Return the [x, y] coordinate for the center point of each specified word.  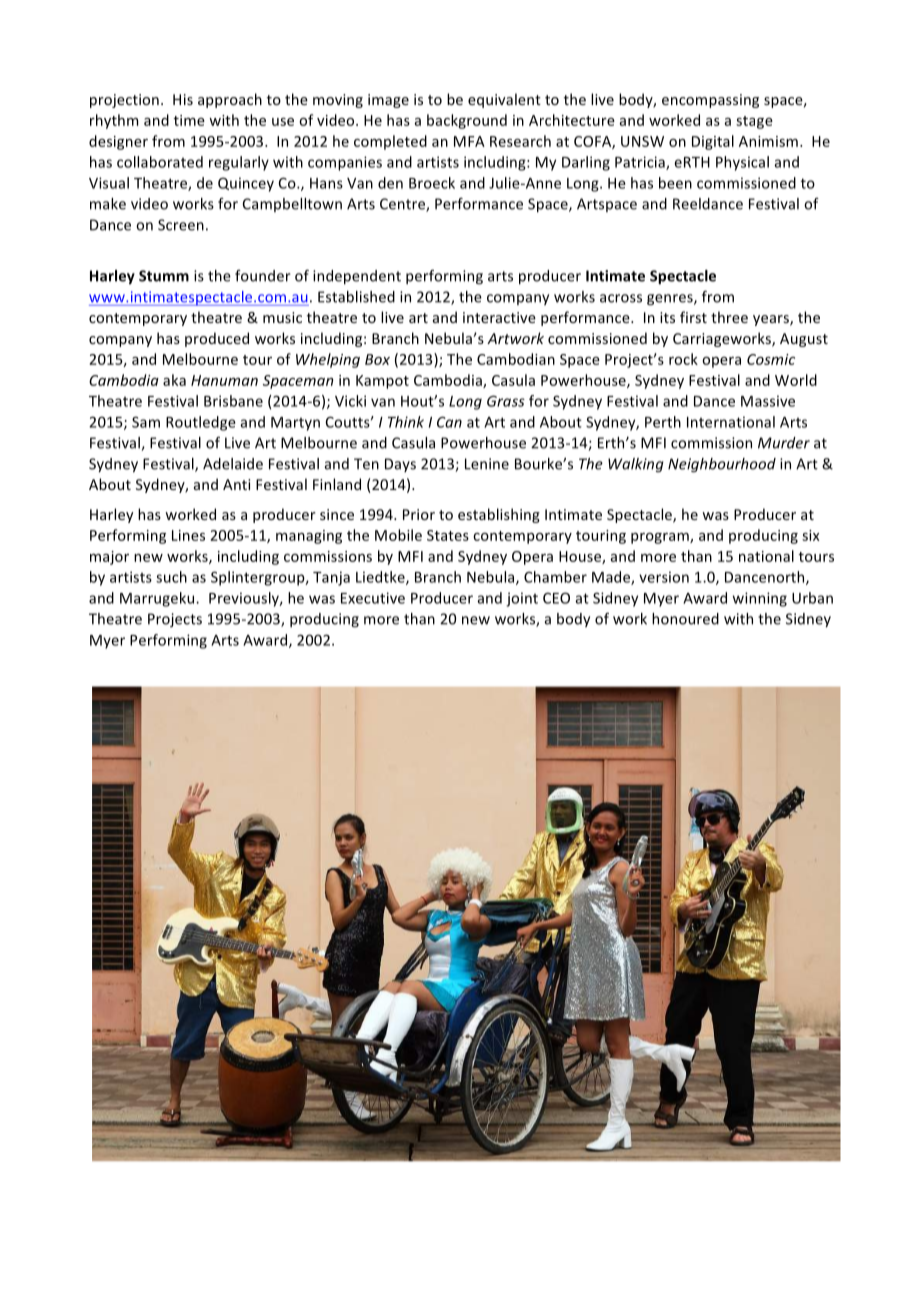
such [171, 577]
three [729, 317]
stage [754, 122]
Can [449, 422]
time [189, 120]
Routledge [201, 423]
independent [357, 277]
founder [263, 276]
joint [522, 599]
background [467, 121]
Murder [784, 443]
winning [760, 599]
